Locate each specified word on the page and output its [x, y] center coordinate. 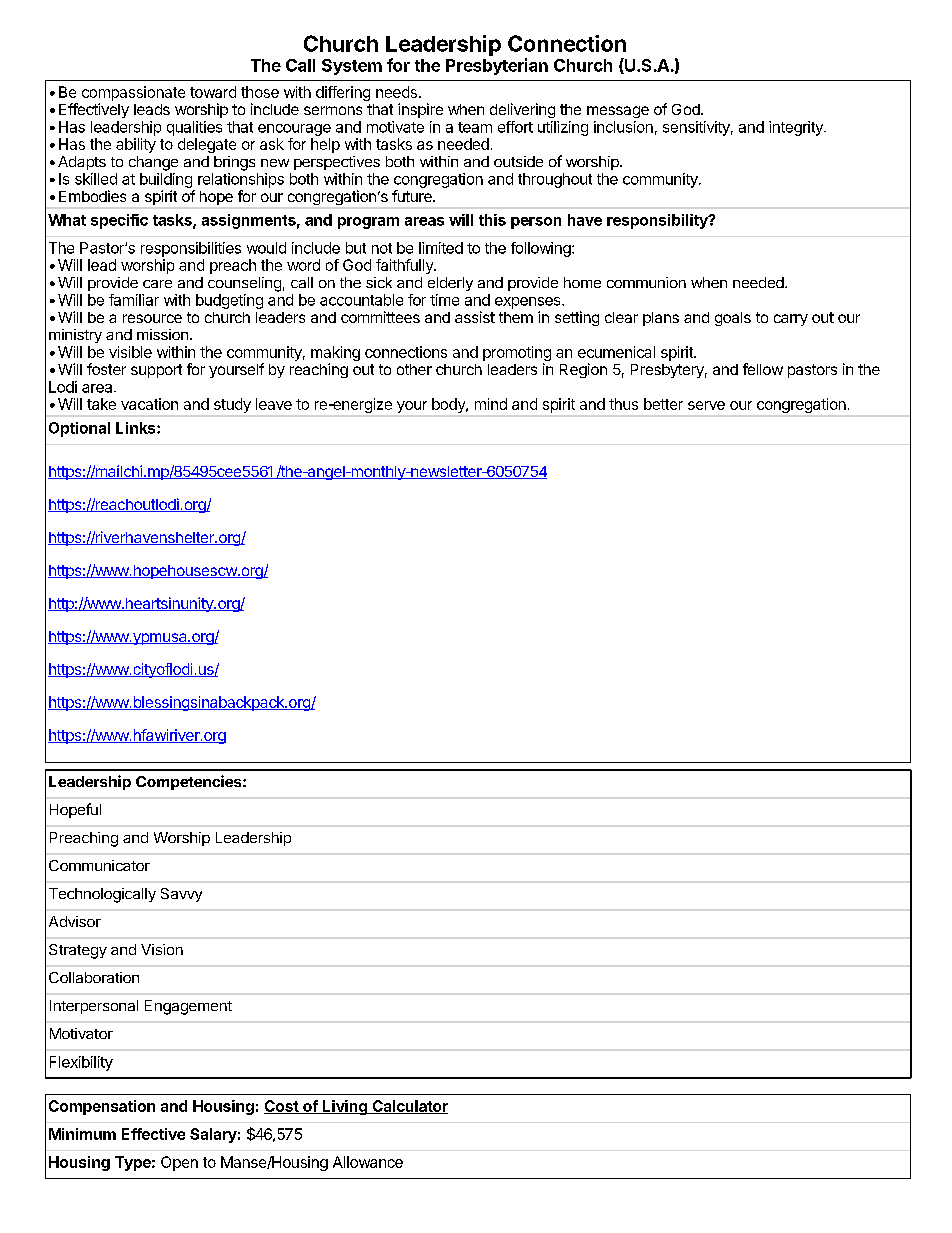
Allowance [368, 1162]
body [449, 405]
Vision [162, 949]
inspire [420, 110]
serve [706, 405]
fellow [763, 369]
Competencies [190, 782]
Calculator [409, 1107]
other [414, 369]
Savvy [181, 895]
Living [345, 1107]
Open [179, 1163]
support [156, 371]
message [618, 112]
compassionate [133, 93]
